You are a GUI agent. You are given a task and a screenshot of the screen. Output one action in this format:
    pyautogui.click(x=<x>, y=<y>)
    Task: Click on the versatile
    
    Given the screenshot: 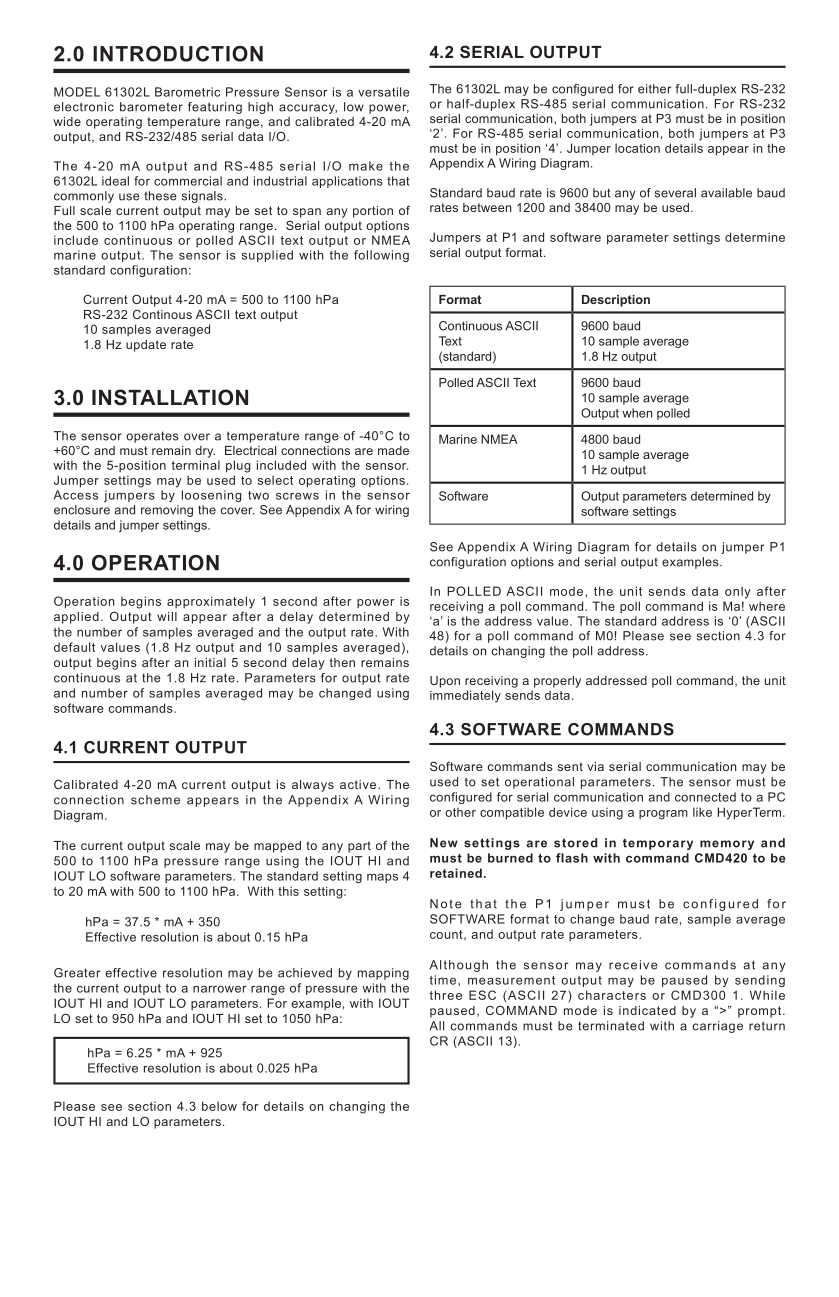 What is the action you would take?
    pyautogui.click(x=383, y=92)
